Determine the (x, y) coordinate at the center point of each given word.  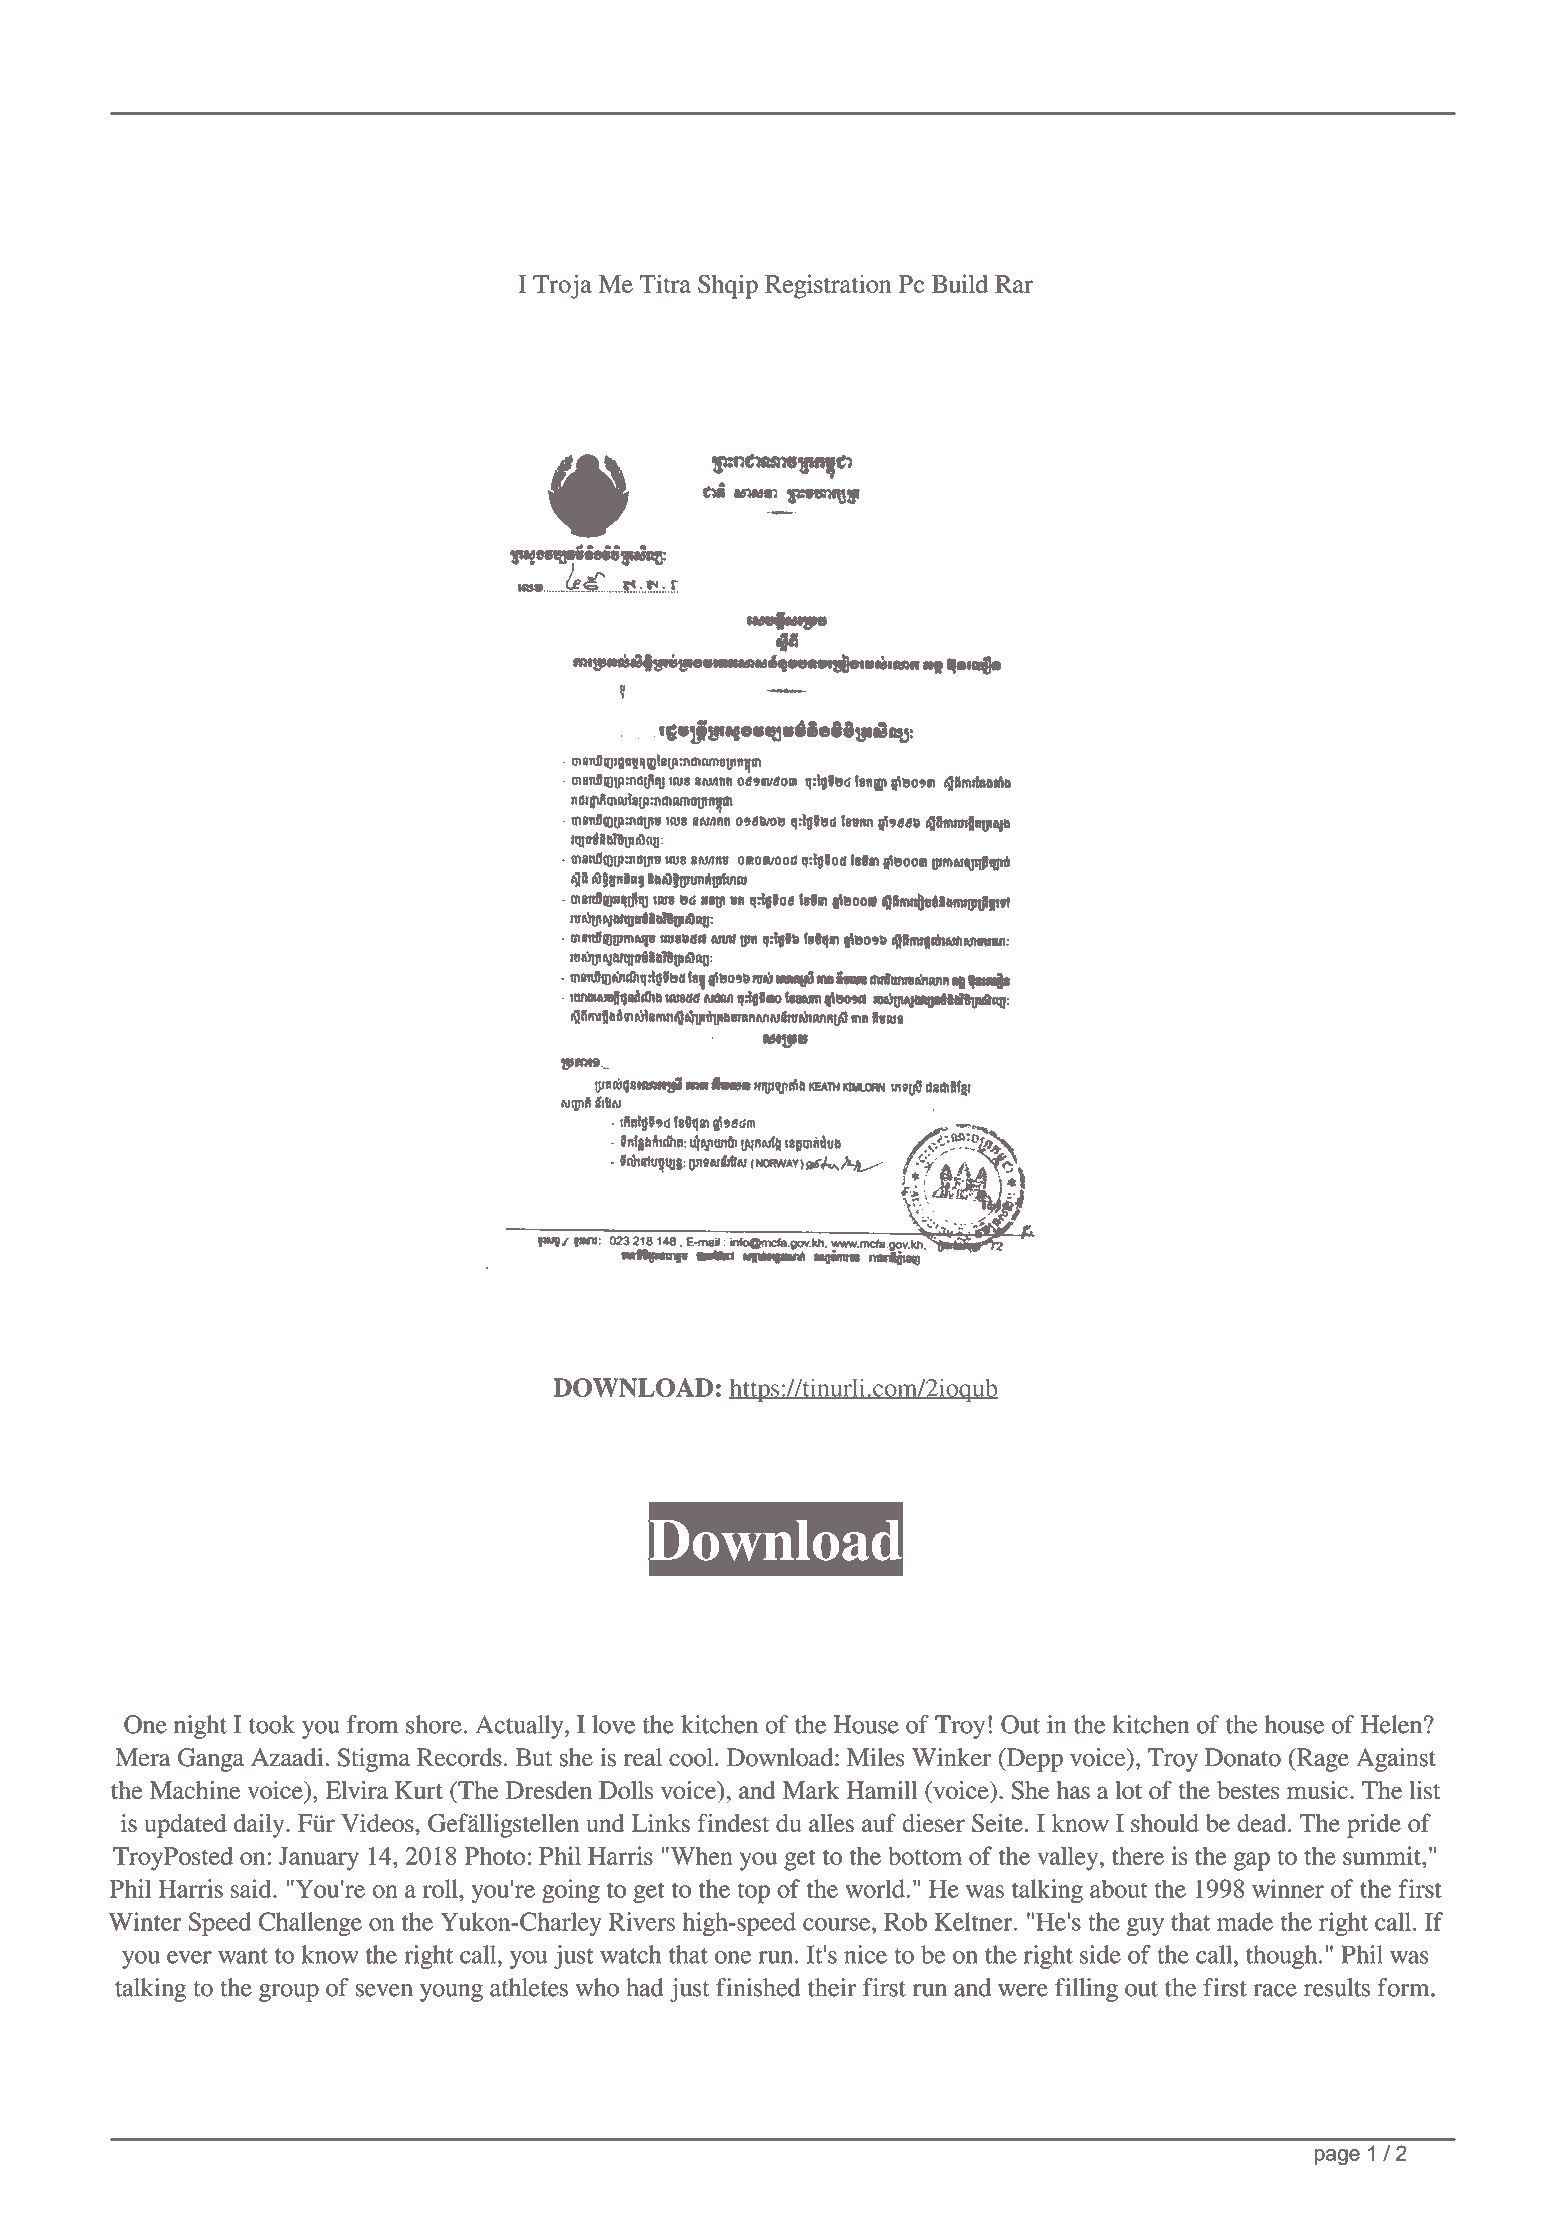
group (289, 1993)
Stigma (374, 1760)
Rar (1014, 284)
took (272, 1724)
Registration (828, 286)
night (200, 1727)
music (1317, 1790)
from (373, 1724)
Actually (520, 1727)
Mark (811, 1790)
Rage (1321, 1760)
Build (960, 283)
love (613, 1724)
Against (1396, 1760)
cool (692, 1757)
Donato (1243, 1757)
